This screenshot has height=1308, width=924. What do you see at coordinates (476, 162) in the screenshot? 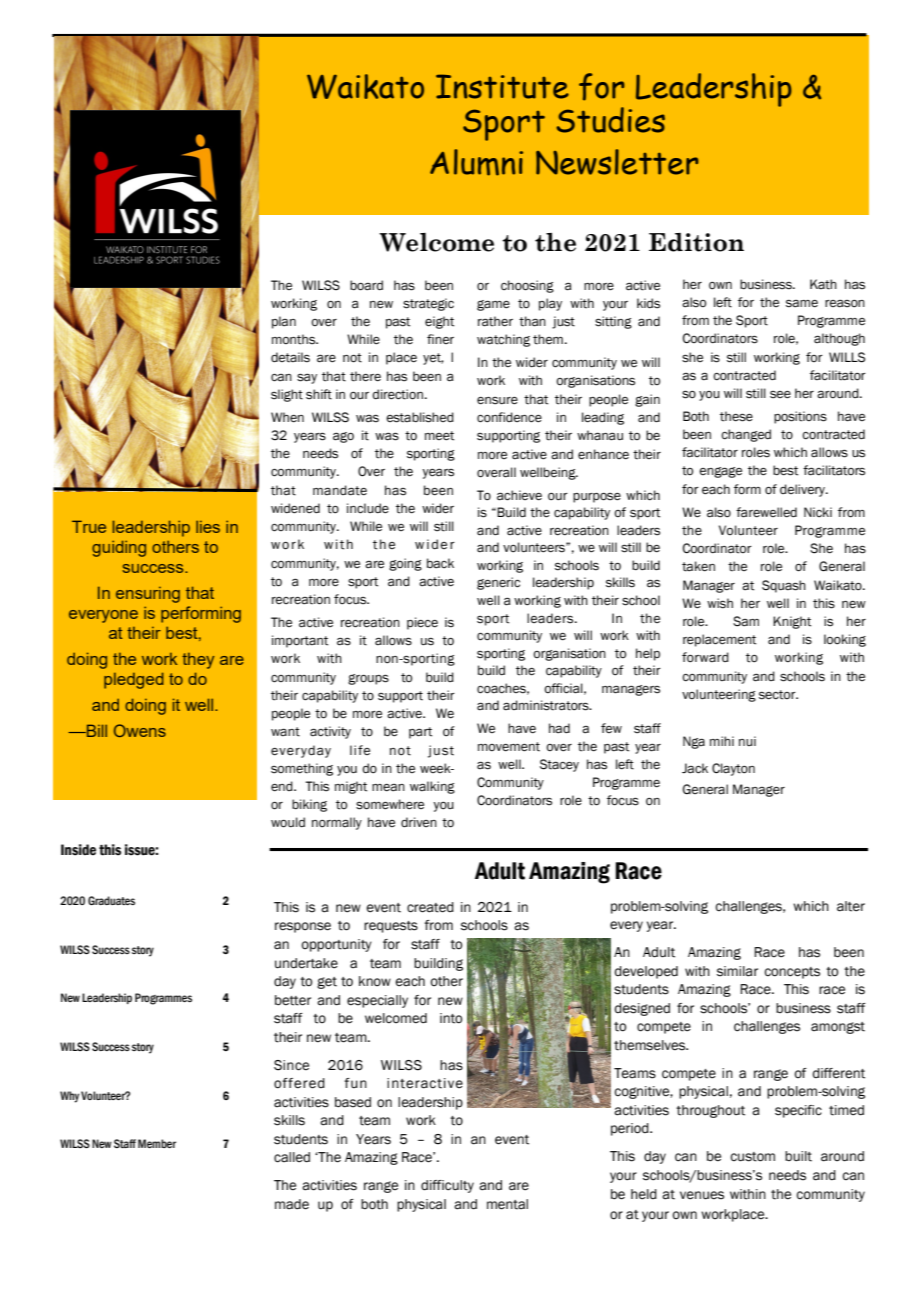
I see `Alumni` at bounding box center [476, 162].
